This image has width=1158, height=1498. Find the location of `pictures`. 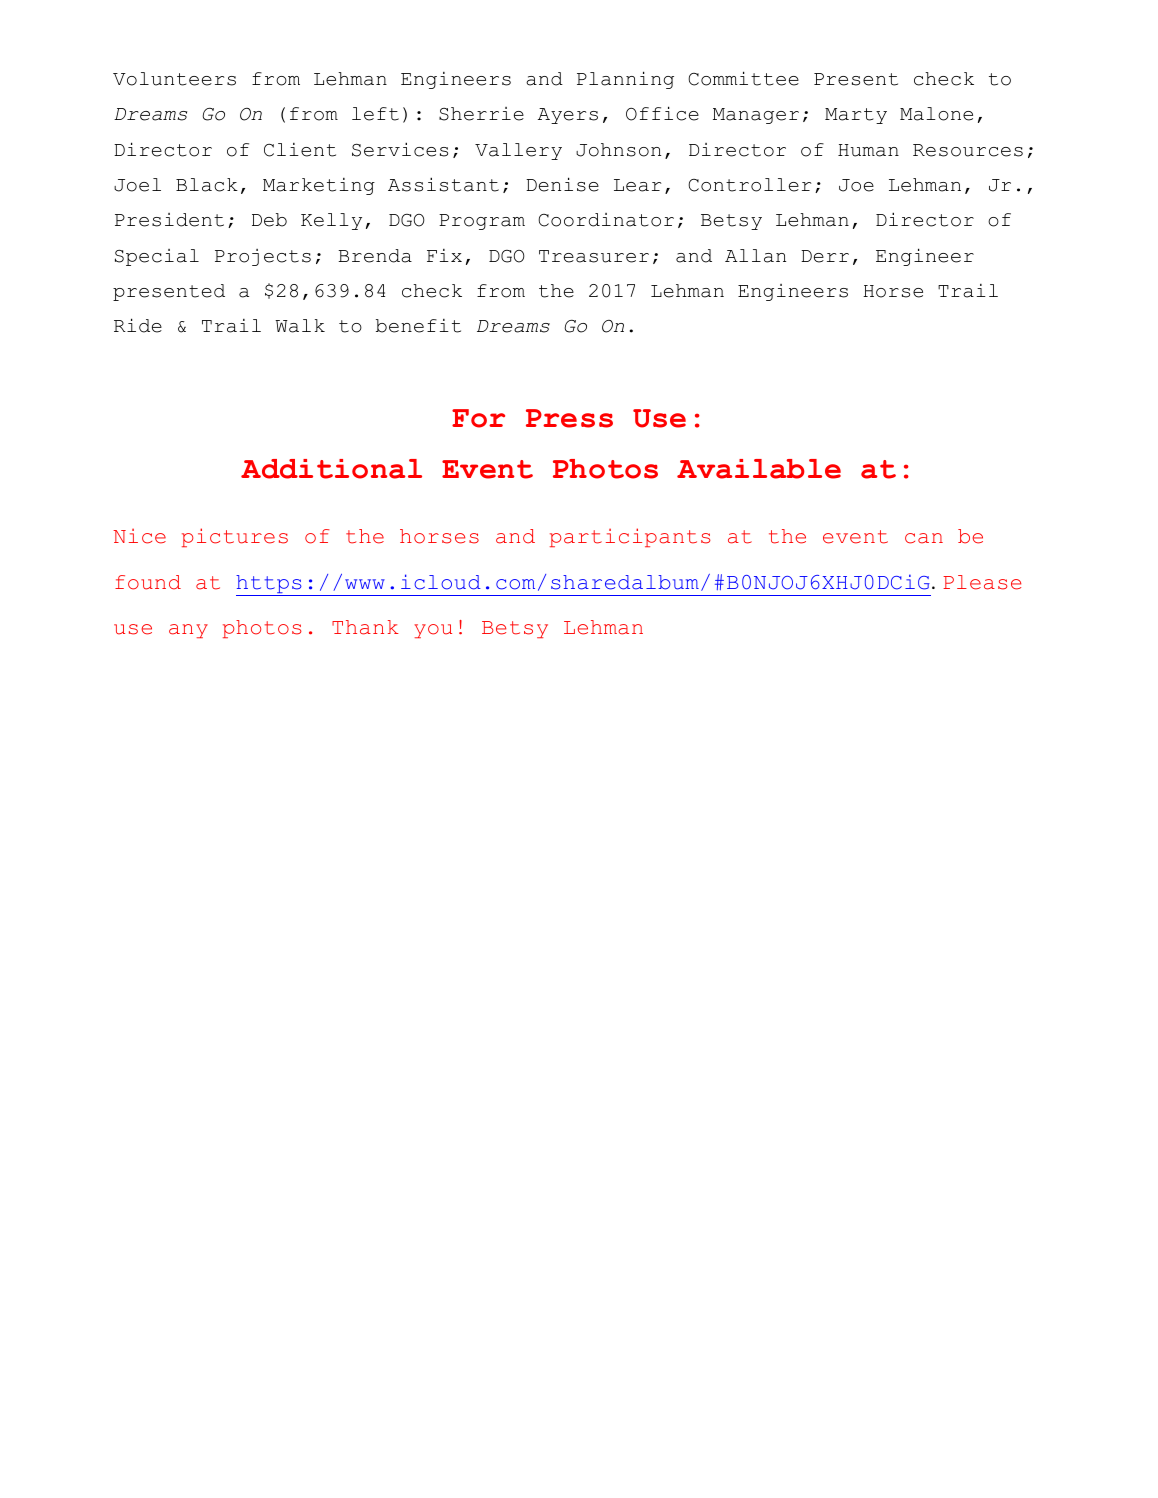

pictures is located at coordinates (235, 537).
